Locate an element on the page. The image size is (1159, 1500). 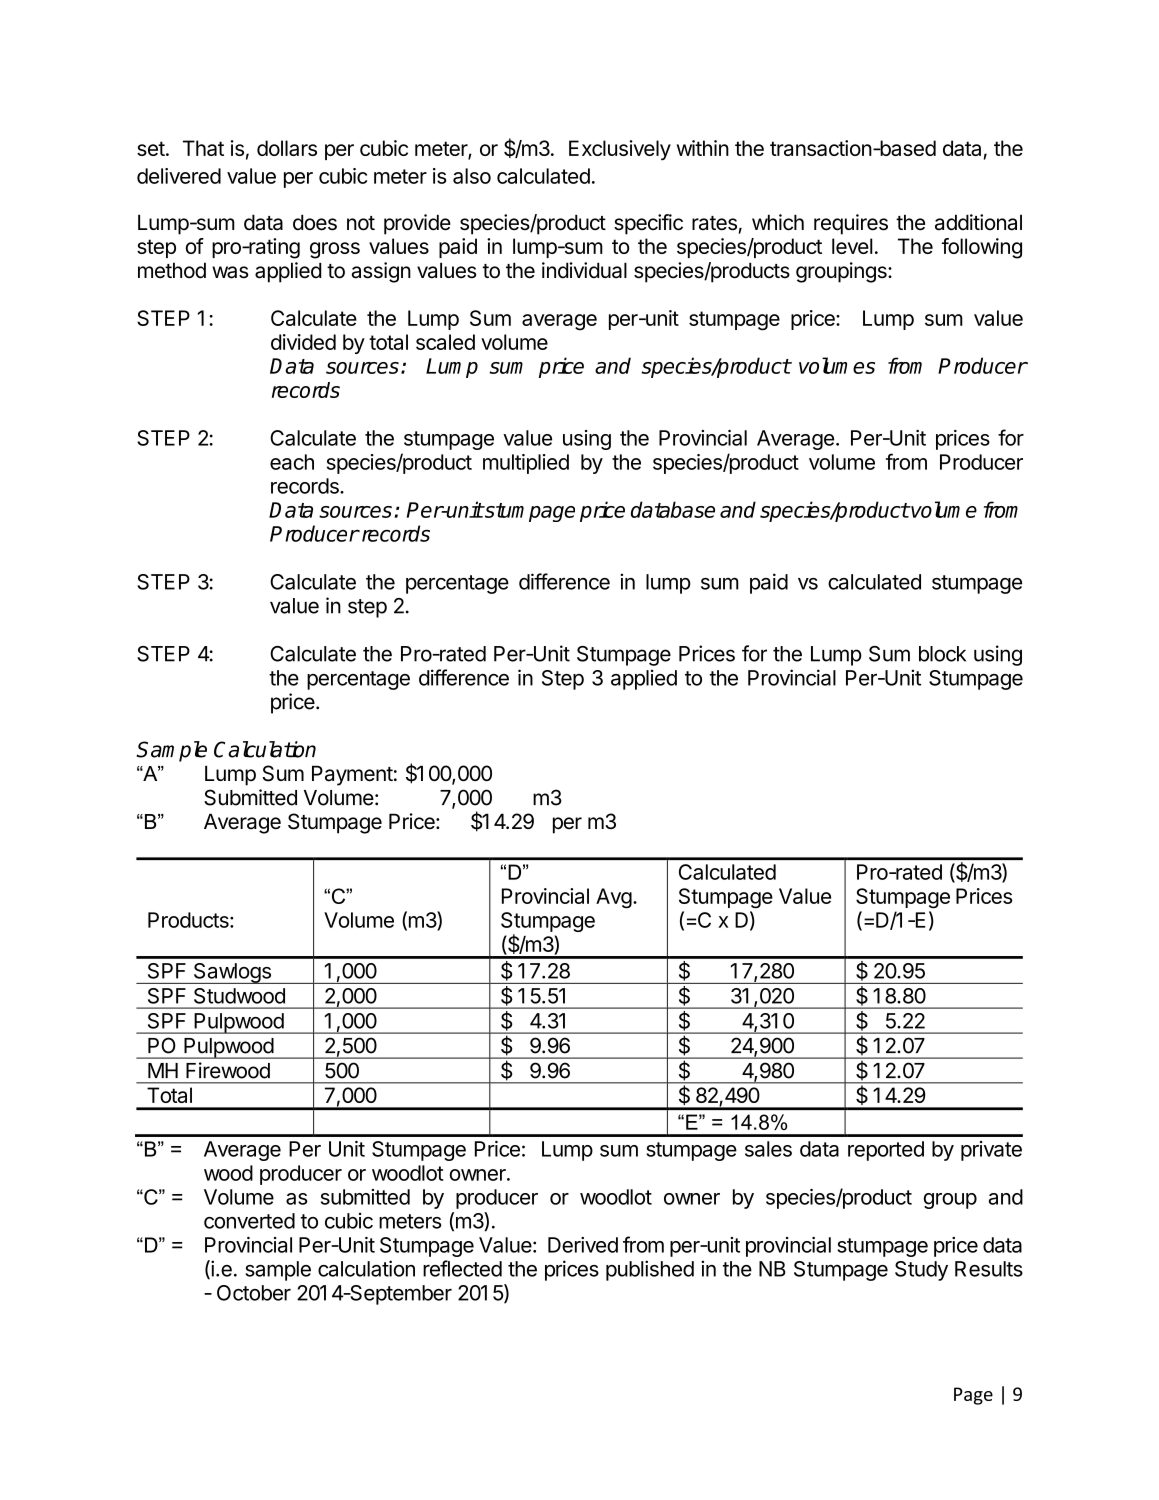
each is located at coordinates (292, 462).
